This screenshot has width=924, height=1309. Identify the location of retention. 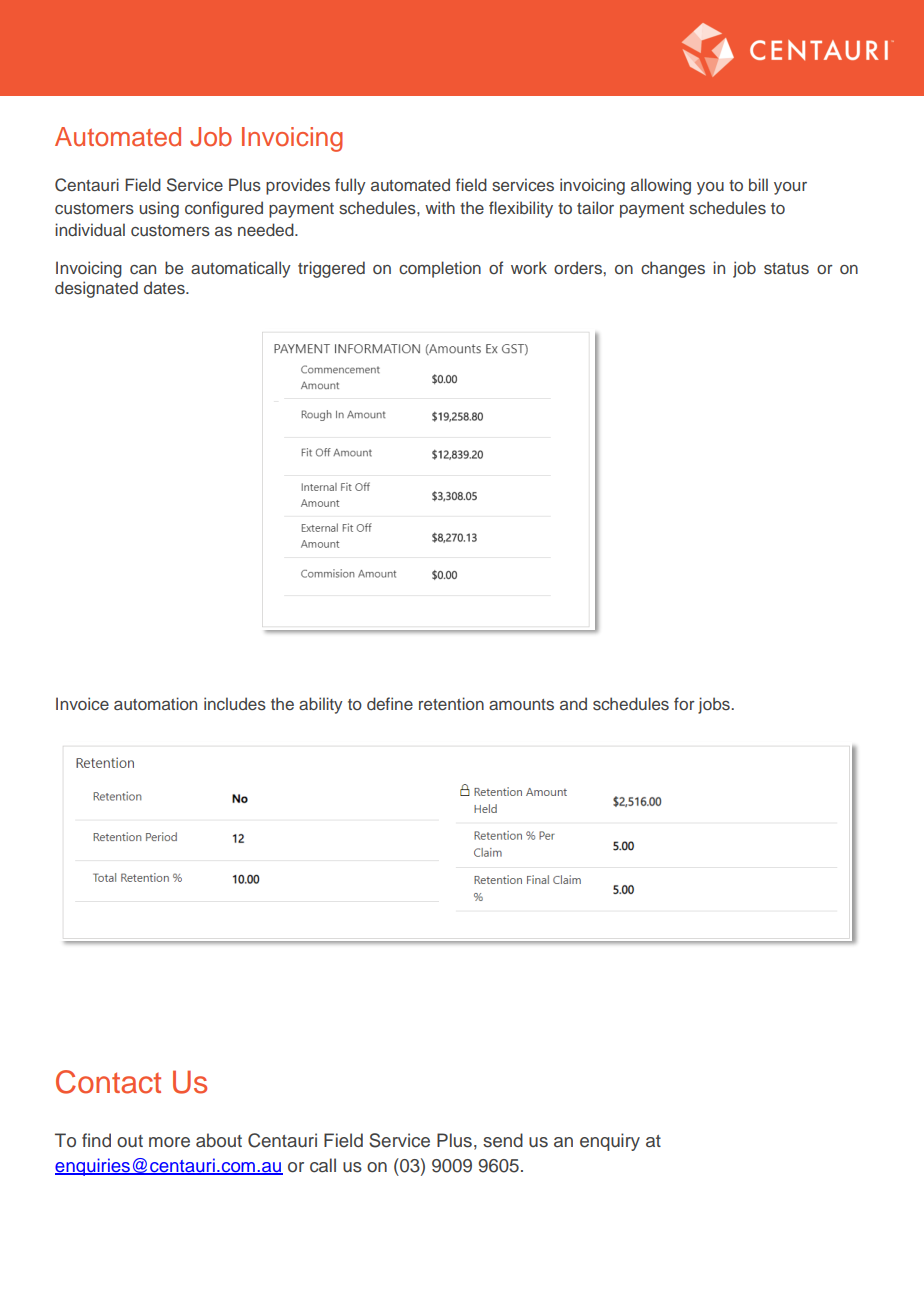
(451, 703).
